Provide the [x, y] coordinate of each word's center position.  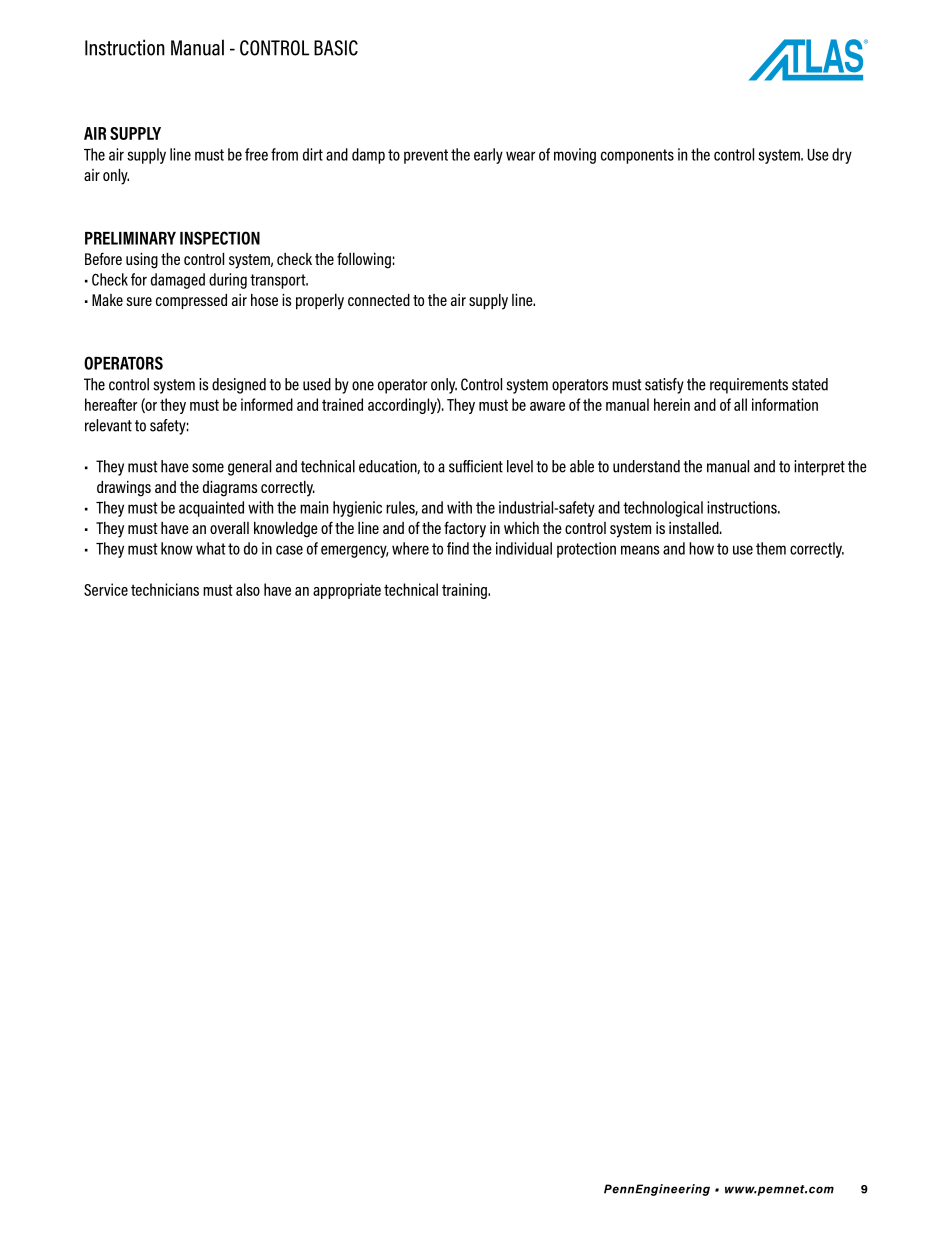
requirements [749, 386]
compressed [191, 301]
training [465, 591]
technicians [165, 589]
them [771, 548]
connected [379, 300]
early [488, 156]
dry [842, 156]
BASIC [336, 48]
